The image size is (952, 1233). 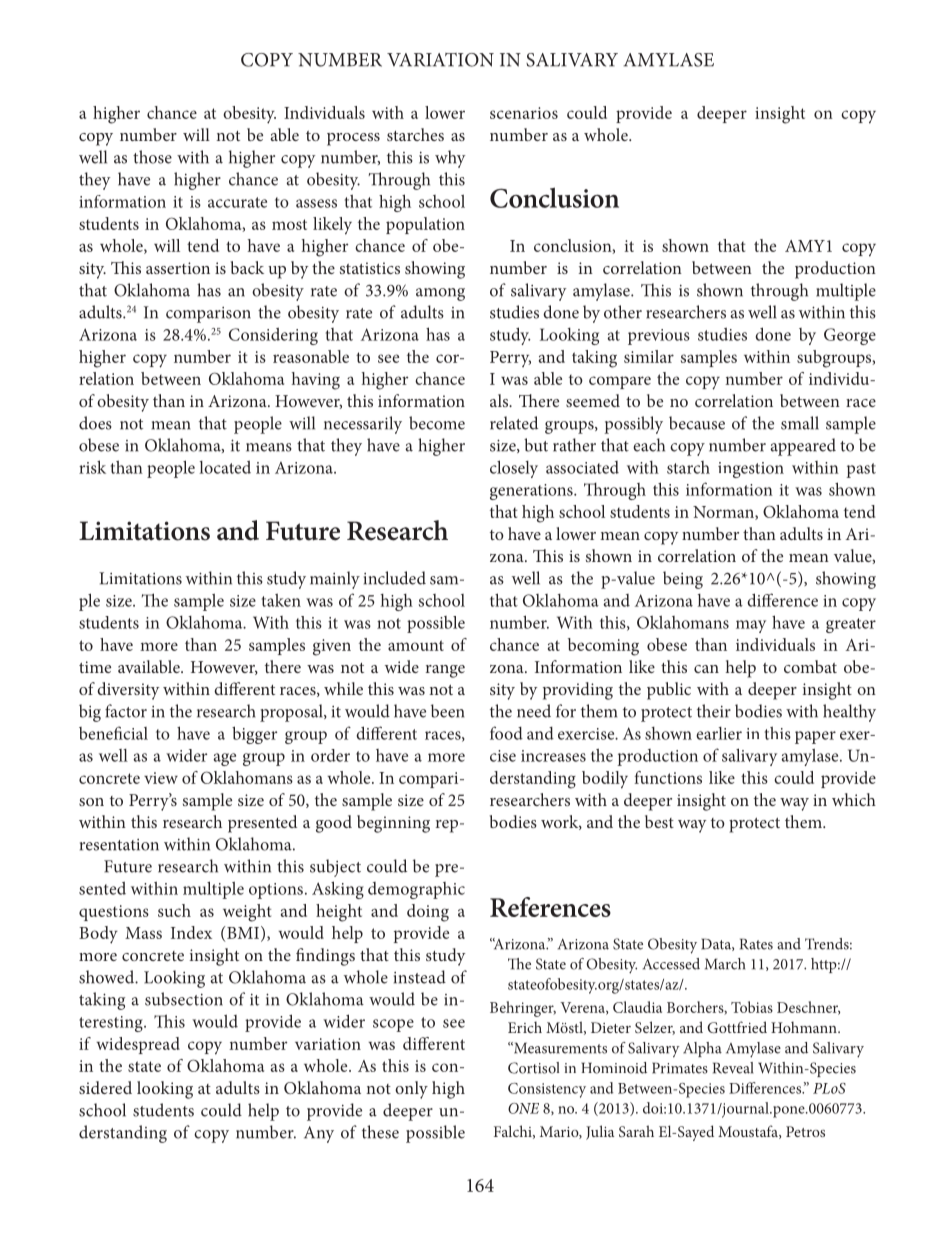 What do you see at coordinates (95, 423) in the document?
I see `does` at bounding box center [95, 423].
